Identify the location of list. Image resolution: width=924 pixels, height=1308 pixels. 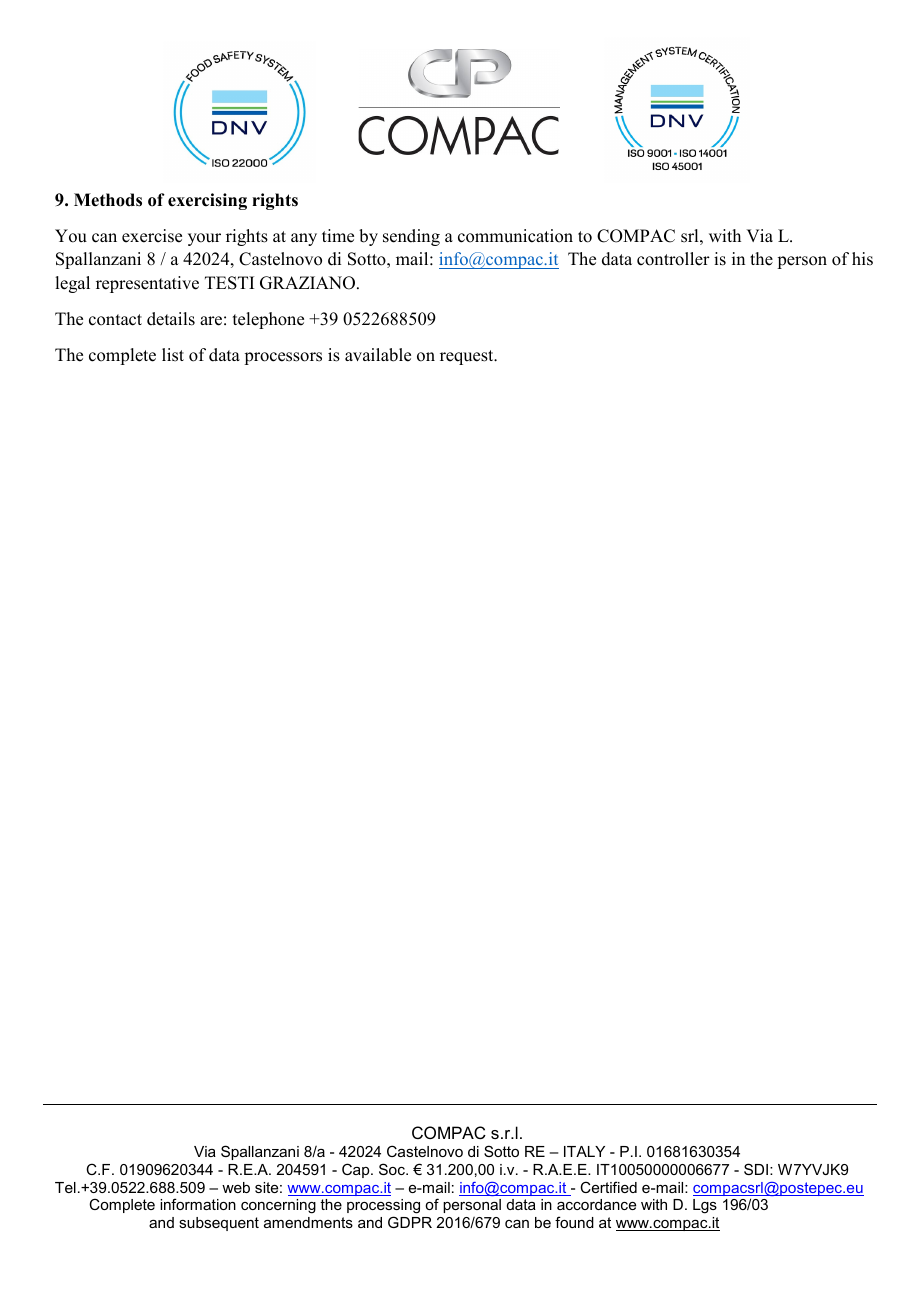
(173, 355).
